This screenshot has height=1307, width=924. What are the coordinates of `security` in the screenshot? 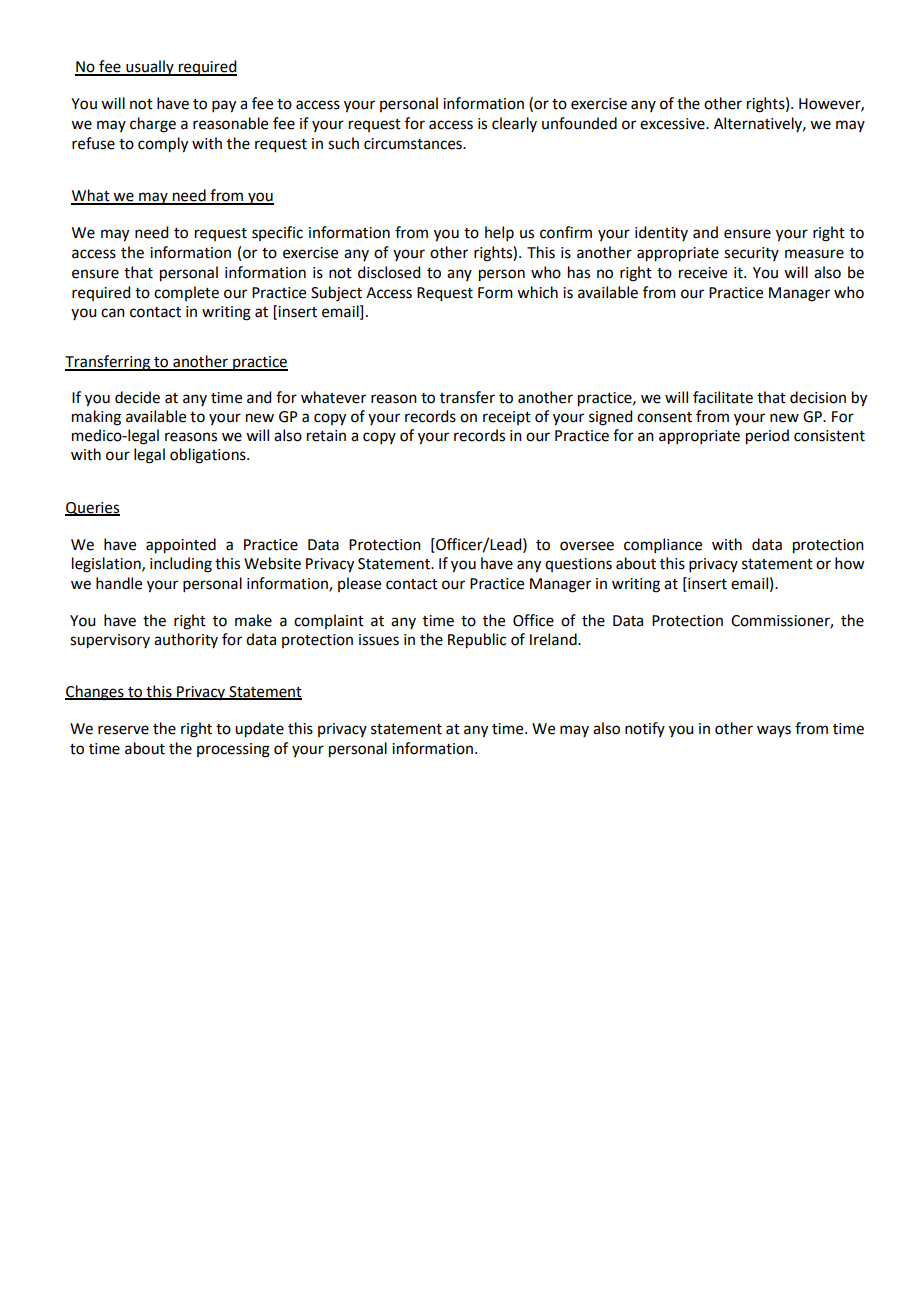 It's located at (751, 254).
